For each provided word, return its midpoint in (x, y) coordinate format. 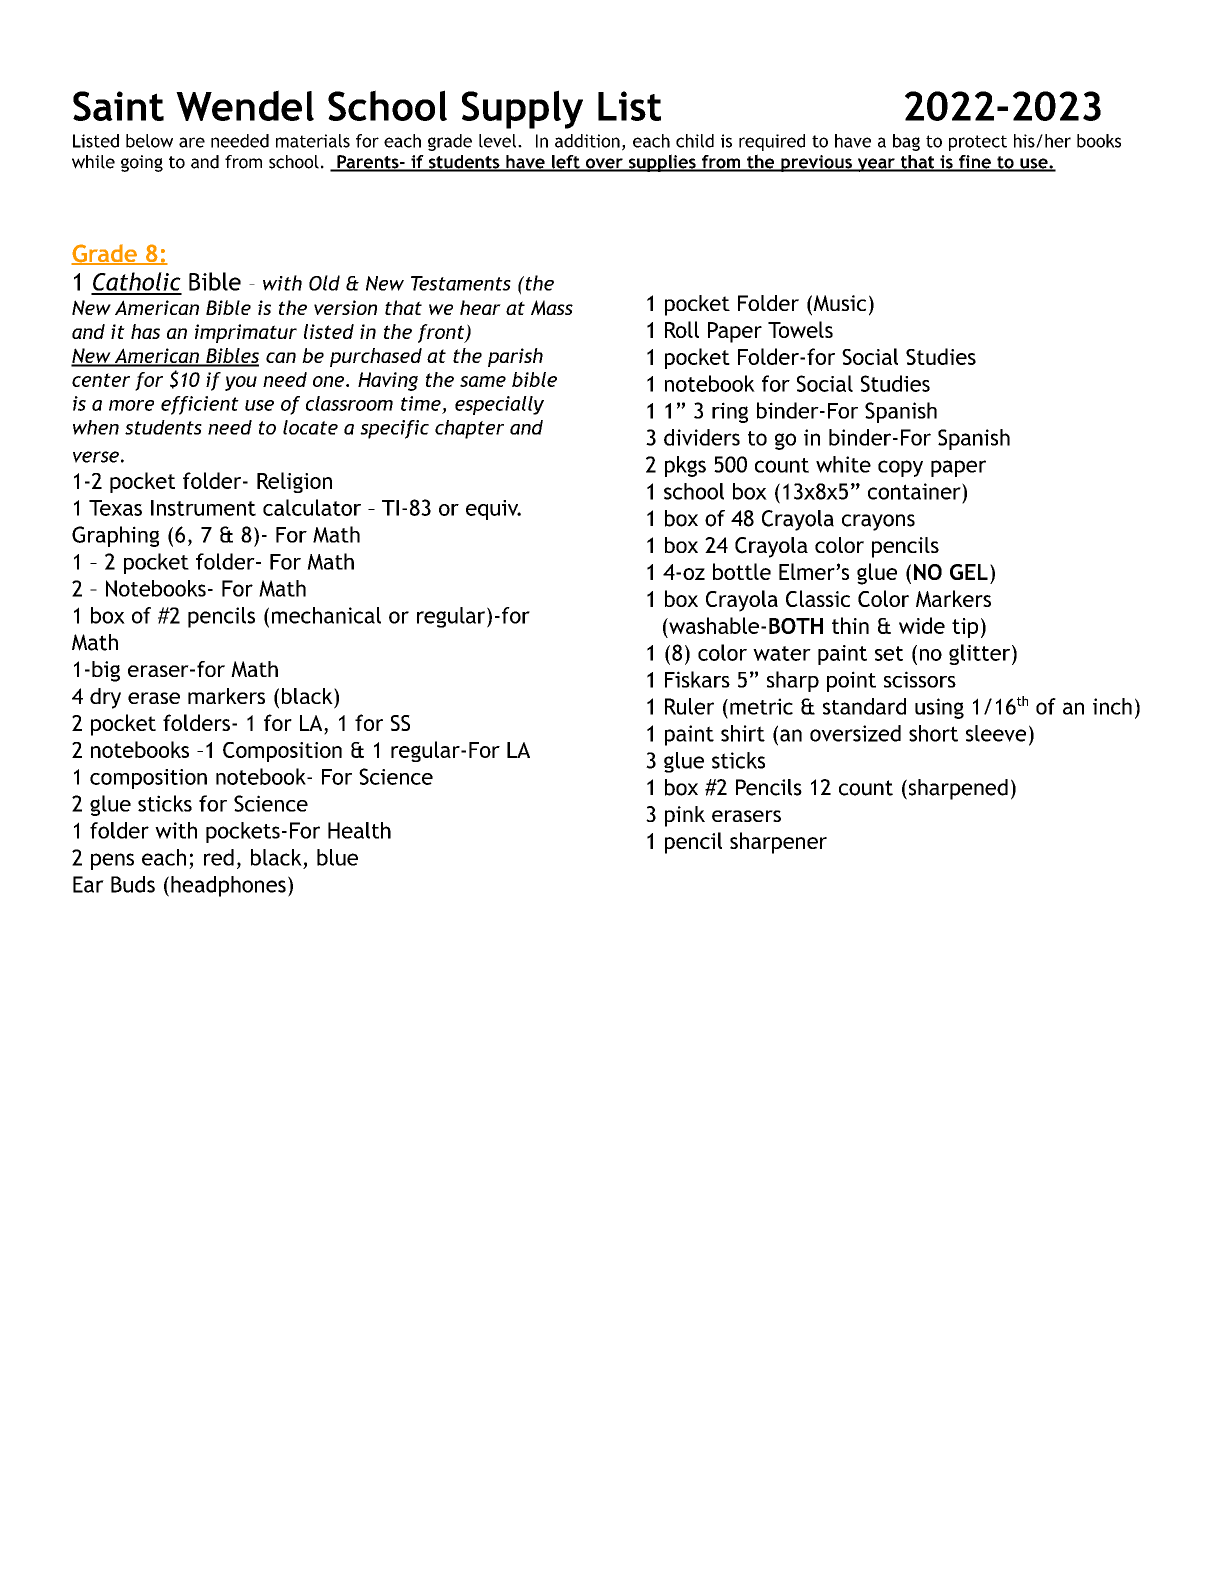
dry (105, 698)
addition (587, 141)
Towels (800, 329)
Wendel (245, 105)
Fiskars (697, 679)
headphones (228, 886)
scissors (920, 679)
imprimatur (246, 333)
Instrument (203, 508)
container (915, 491)
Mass (552, 307)
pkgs (685, 466)
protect (978, 143)
